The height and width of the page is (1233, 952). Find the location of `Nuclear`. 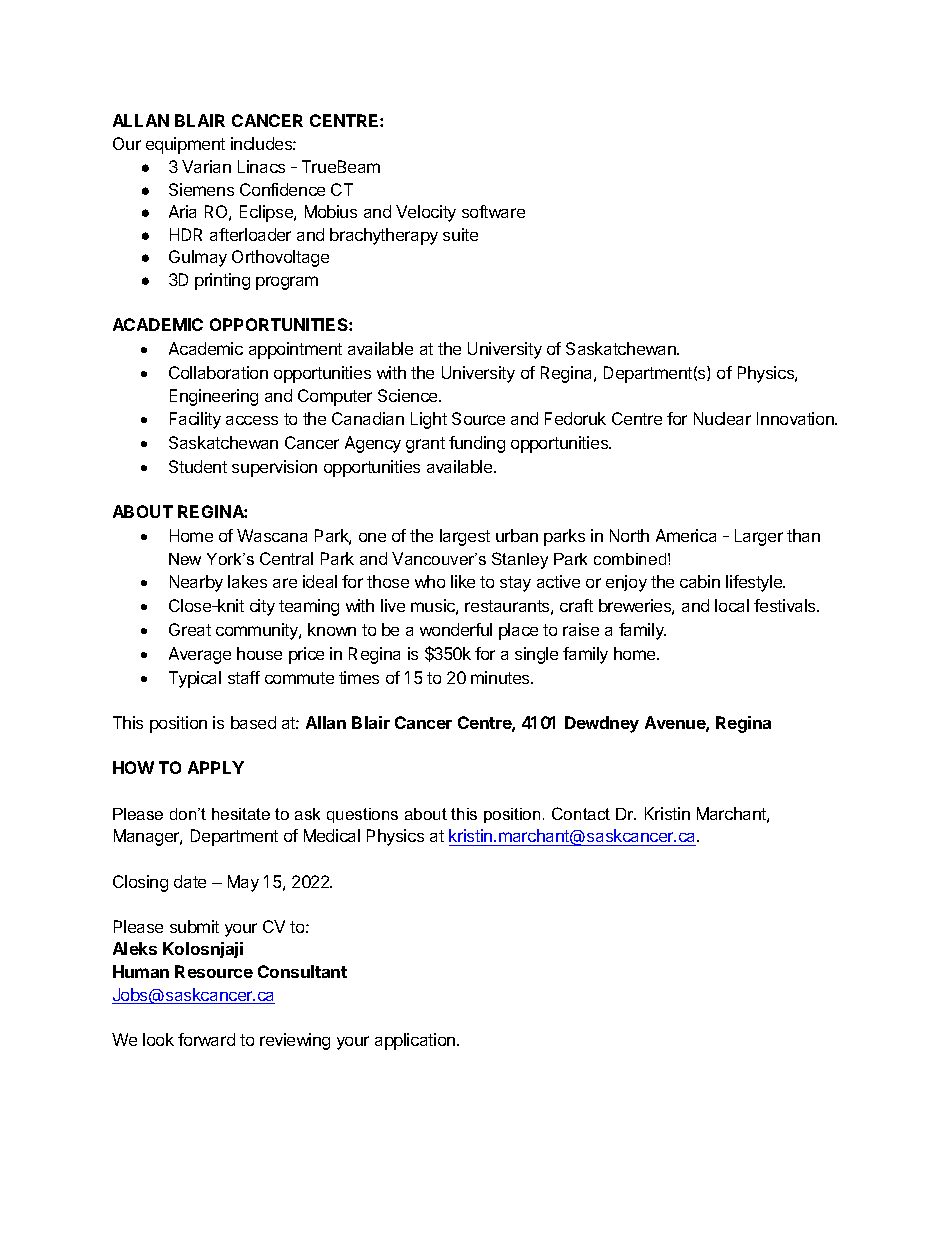

Nuclear is located at coordinates (722, 418).
